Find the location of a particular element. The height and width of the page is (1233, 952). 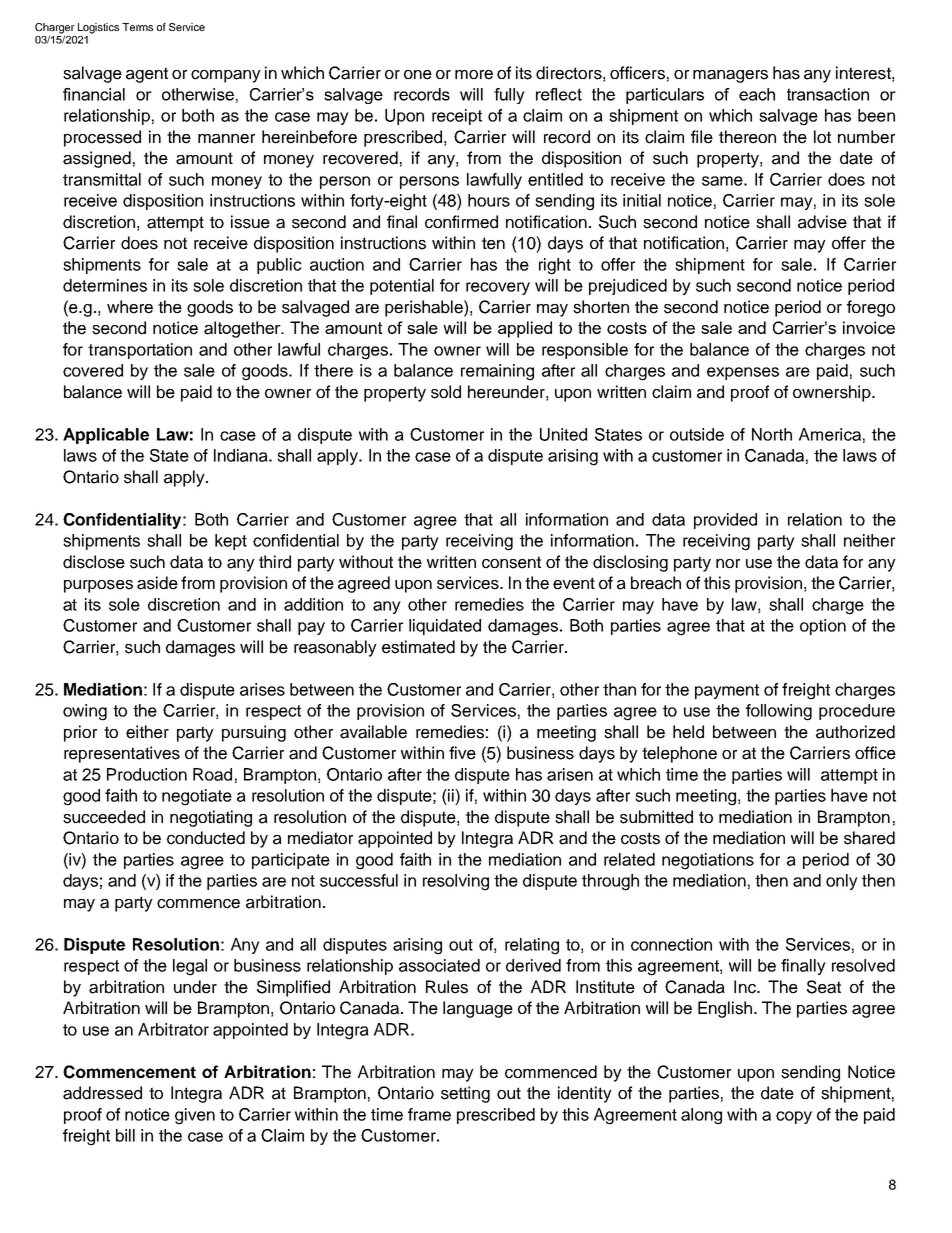

setting is located at coordinates (465, 1094).
